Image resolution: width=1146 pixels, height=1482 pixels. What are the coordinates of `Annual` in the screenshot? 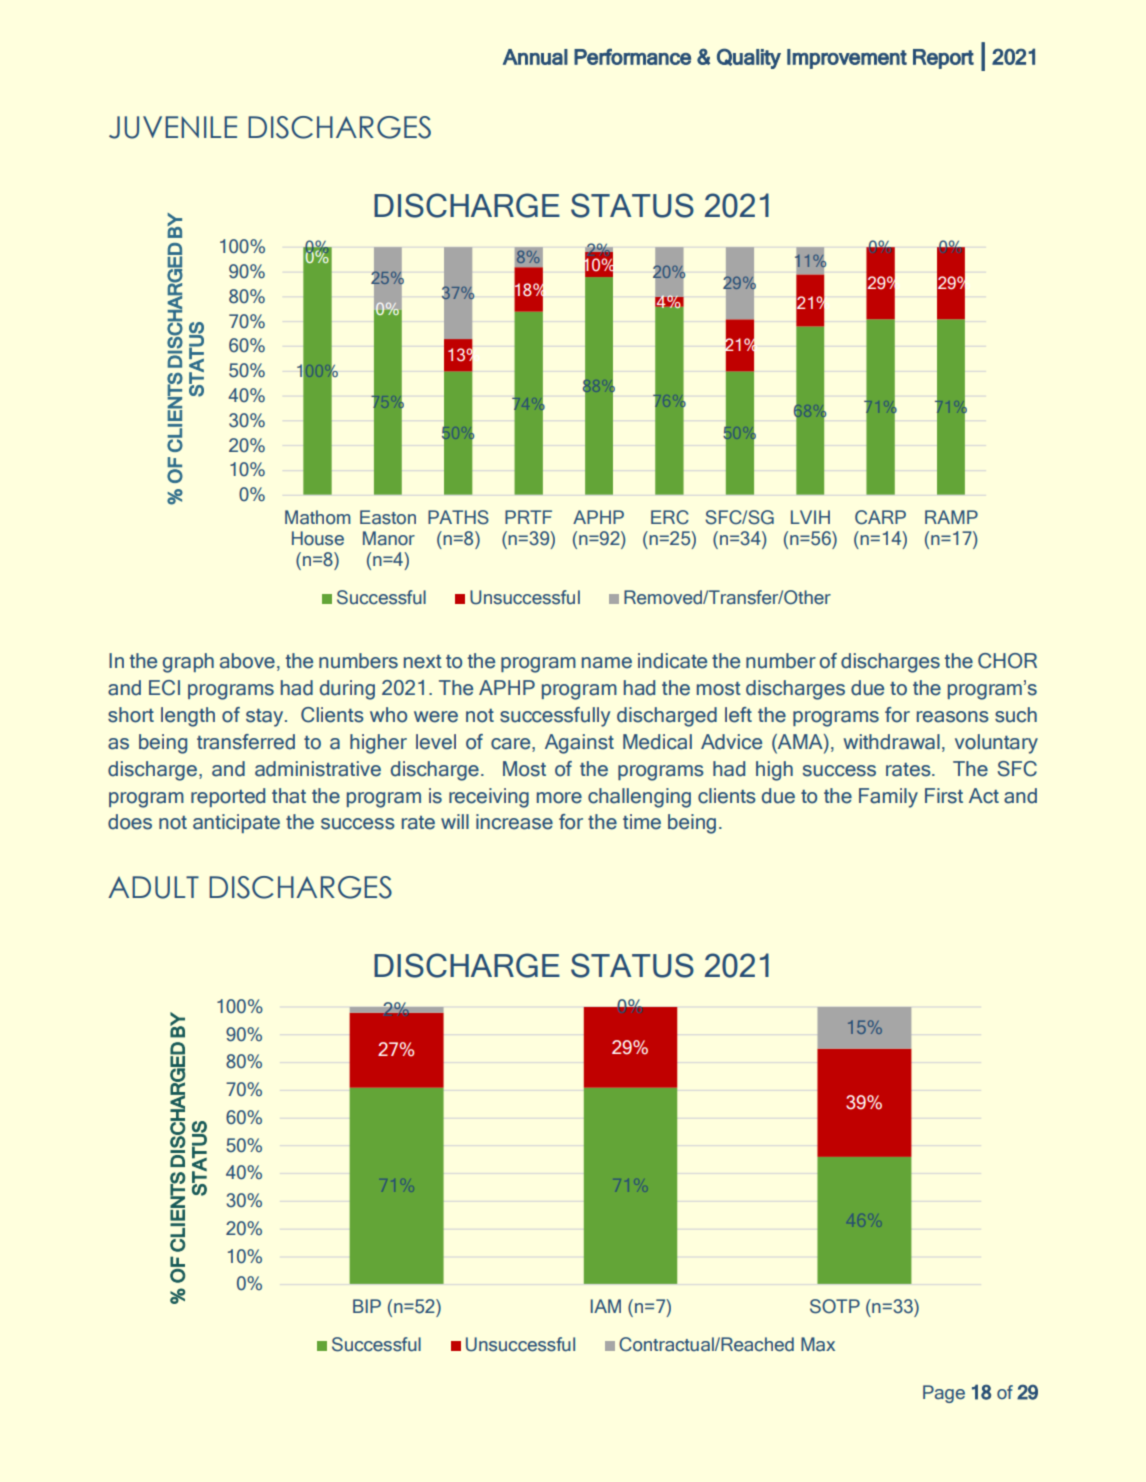 It's located at (535, 57).
